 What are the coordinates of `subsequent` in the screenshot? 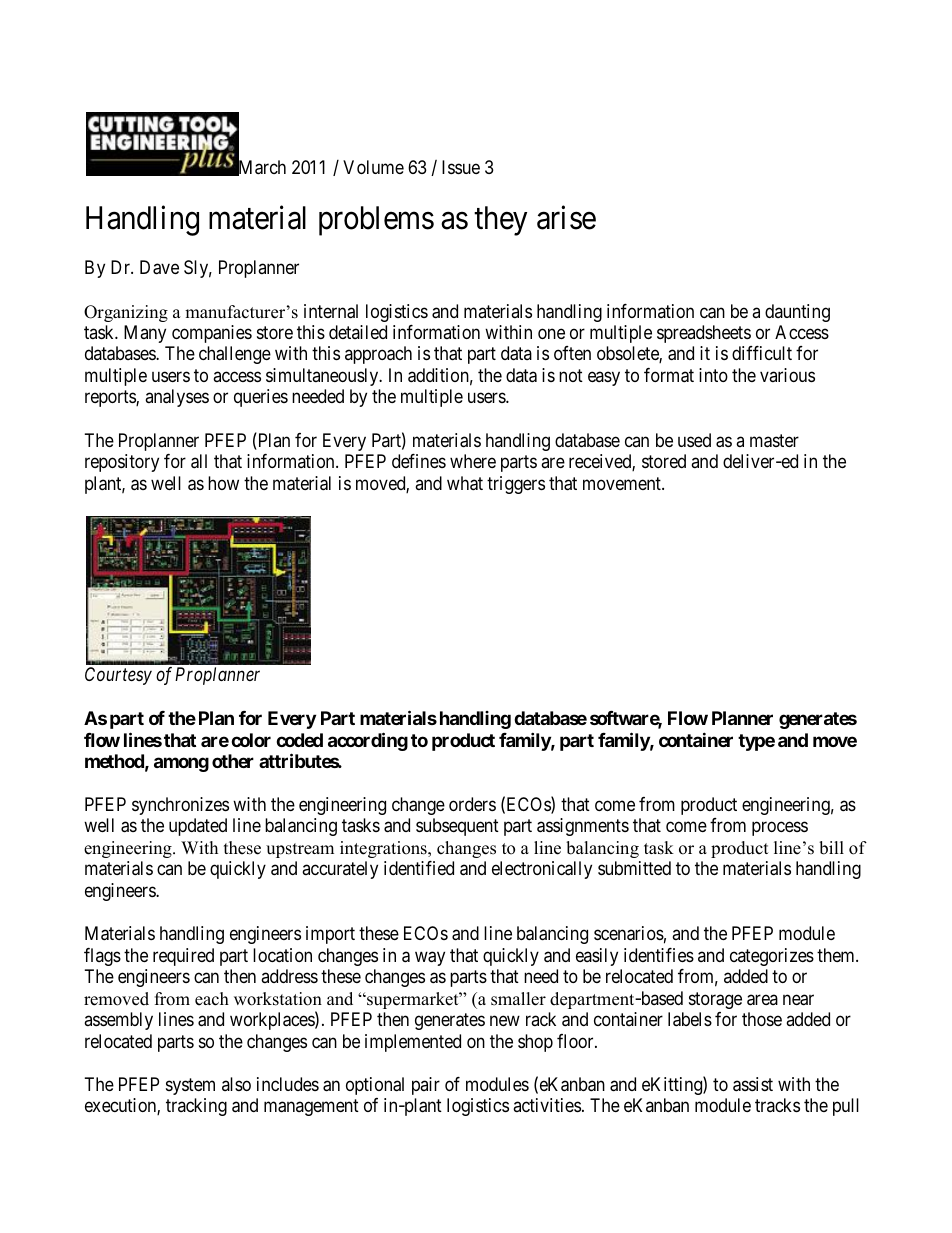 It's located at (457, 827).
